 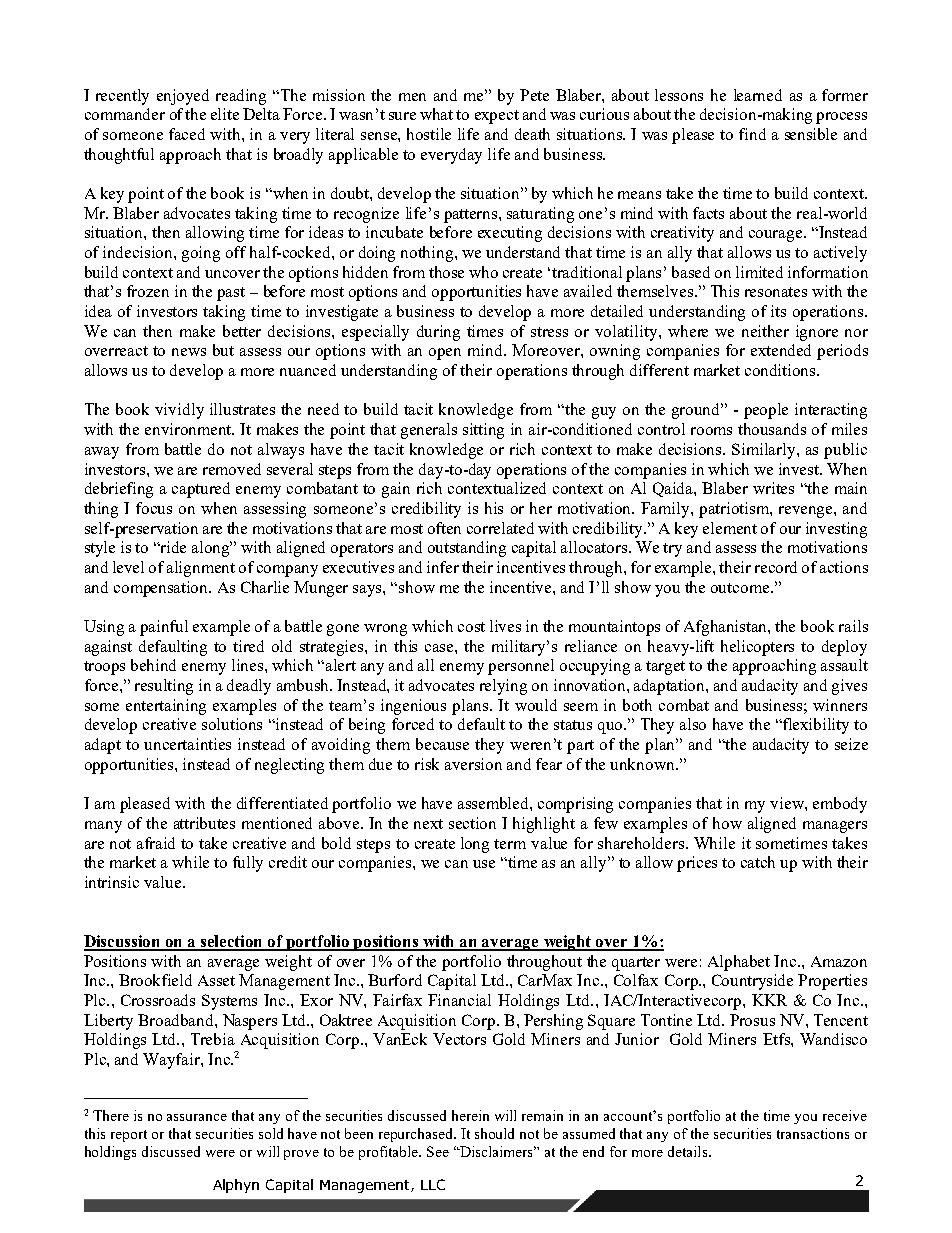 I want to click on sitting, so click(x=483, y=431).
